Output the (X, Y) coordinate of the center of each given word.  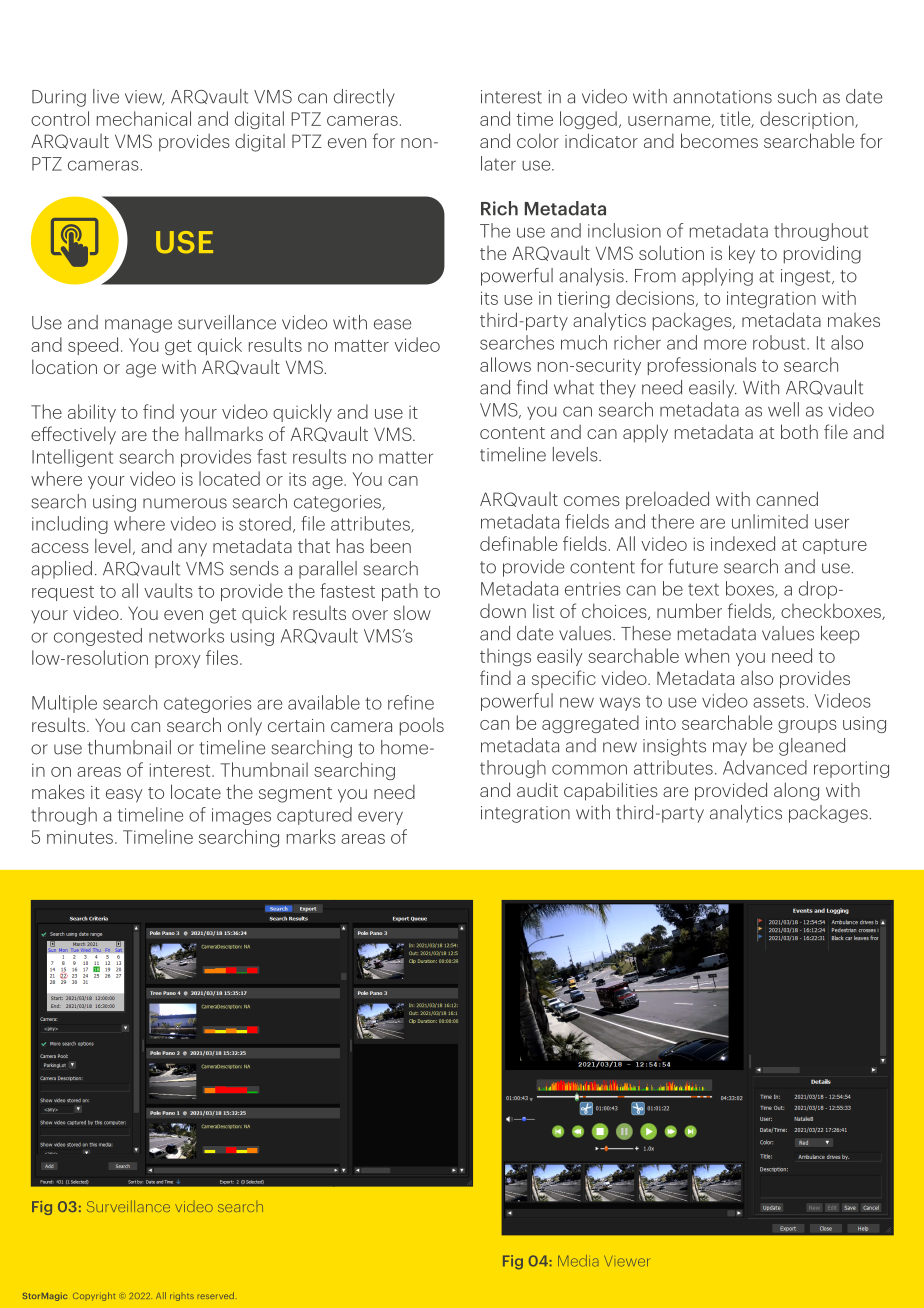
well (783, 409)
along (796, 791)
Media (578, 1261)
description (808, 120)
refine (411, 702)
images (241, 816)
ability (92, 413)
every (380, 818)
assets (779, 701)
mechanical (144, 118)
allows (505, 364)
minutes (80, 837)
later (498, 163)
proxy (178, 661)
